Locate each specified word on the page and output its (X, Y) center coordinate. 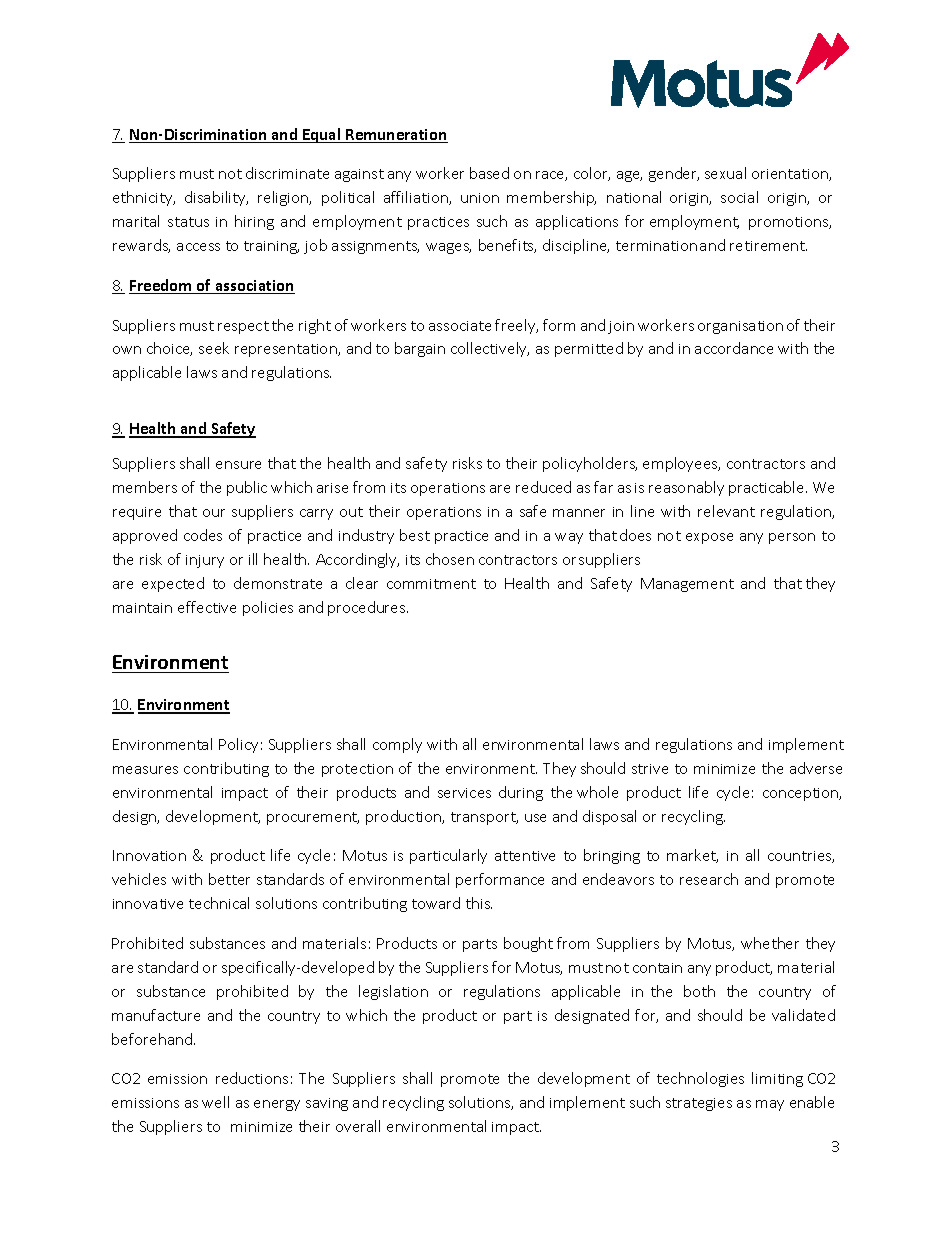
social (739, 197)
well (215, 1102)
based (489, 173)
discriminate (287, 173)
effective (207, 607)
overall (358, 1126)
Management (687, 585)
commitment (431, 584)
